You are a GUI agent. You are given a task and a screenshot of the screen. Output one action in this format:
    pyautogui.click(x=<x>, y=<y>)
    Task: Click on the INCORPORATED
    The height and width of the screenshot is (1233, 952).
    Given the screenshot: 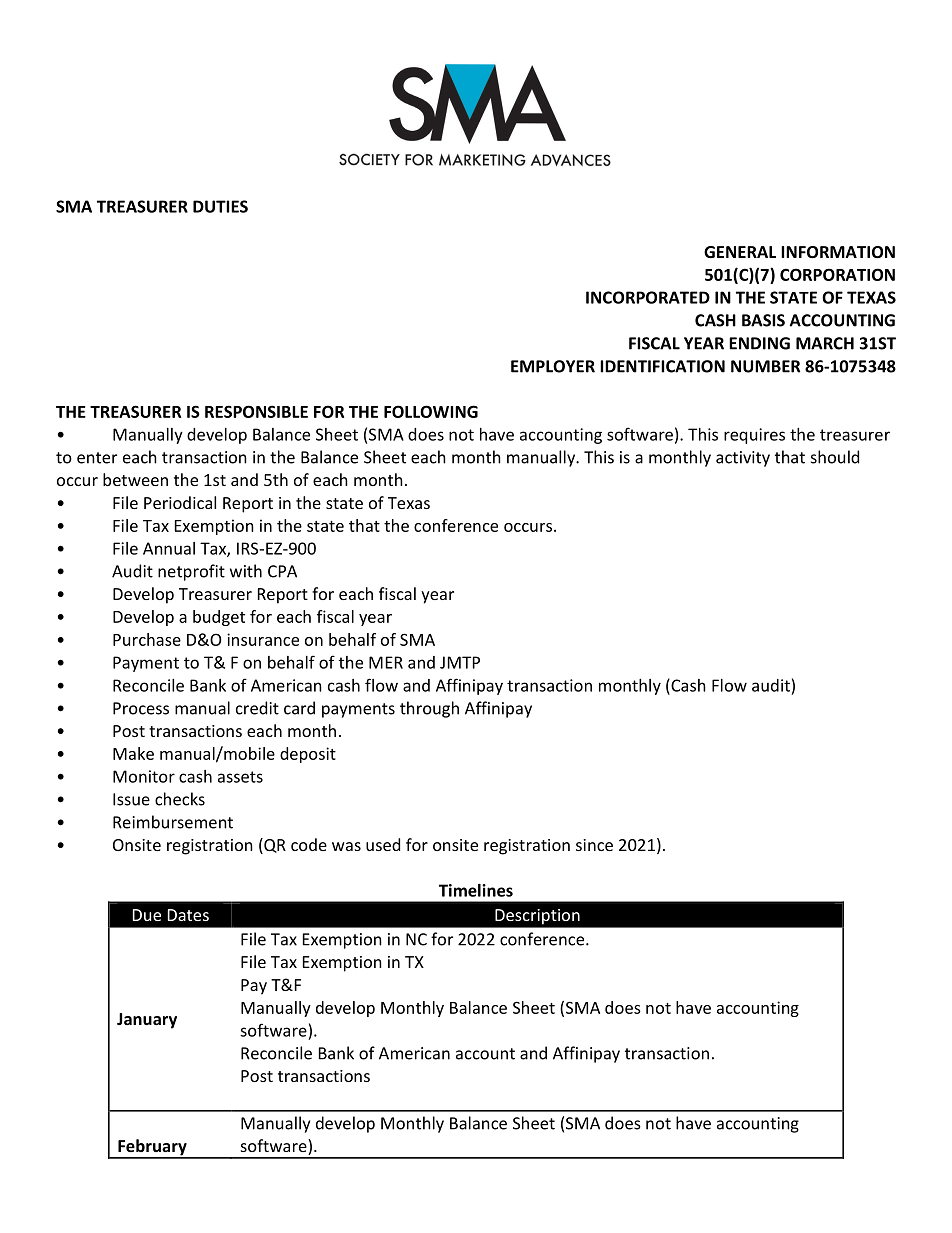 What is the action you would take?
    pyautogui.click(x=648, y=297)
